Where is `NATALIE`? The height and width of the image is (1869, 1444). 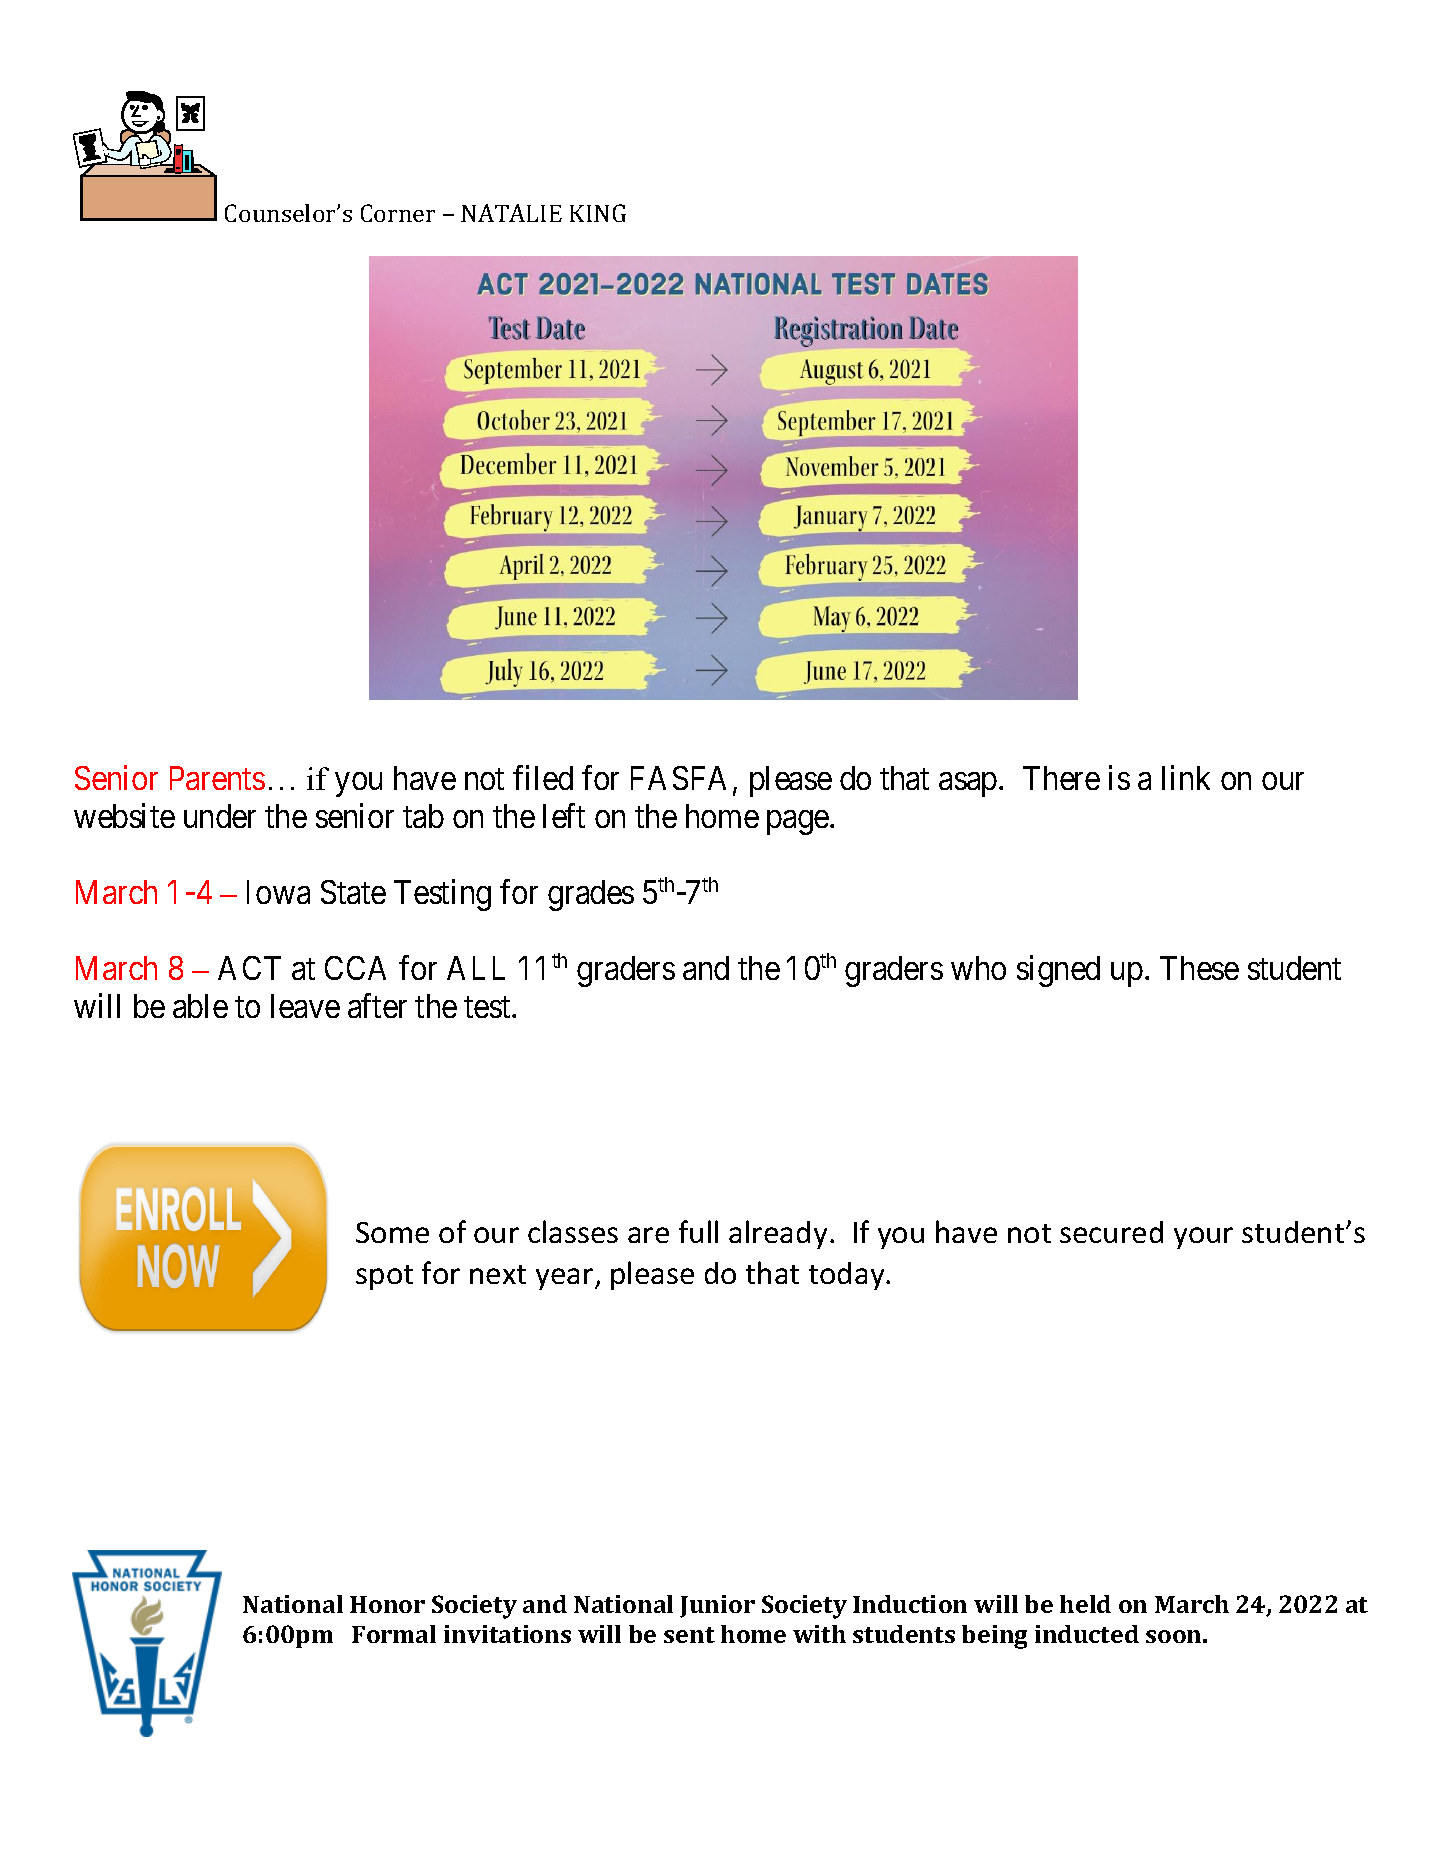 NATALIE is located at coordinates (511, 213).
